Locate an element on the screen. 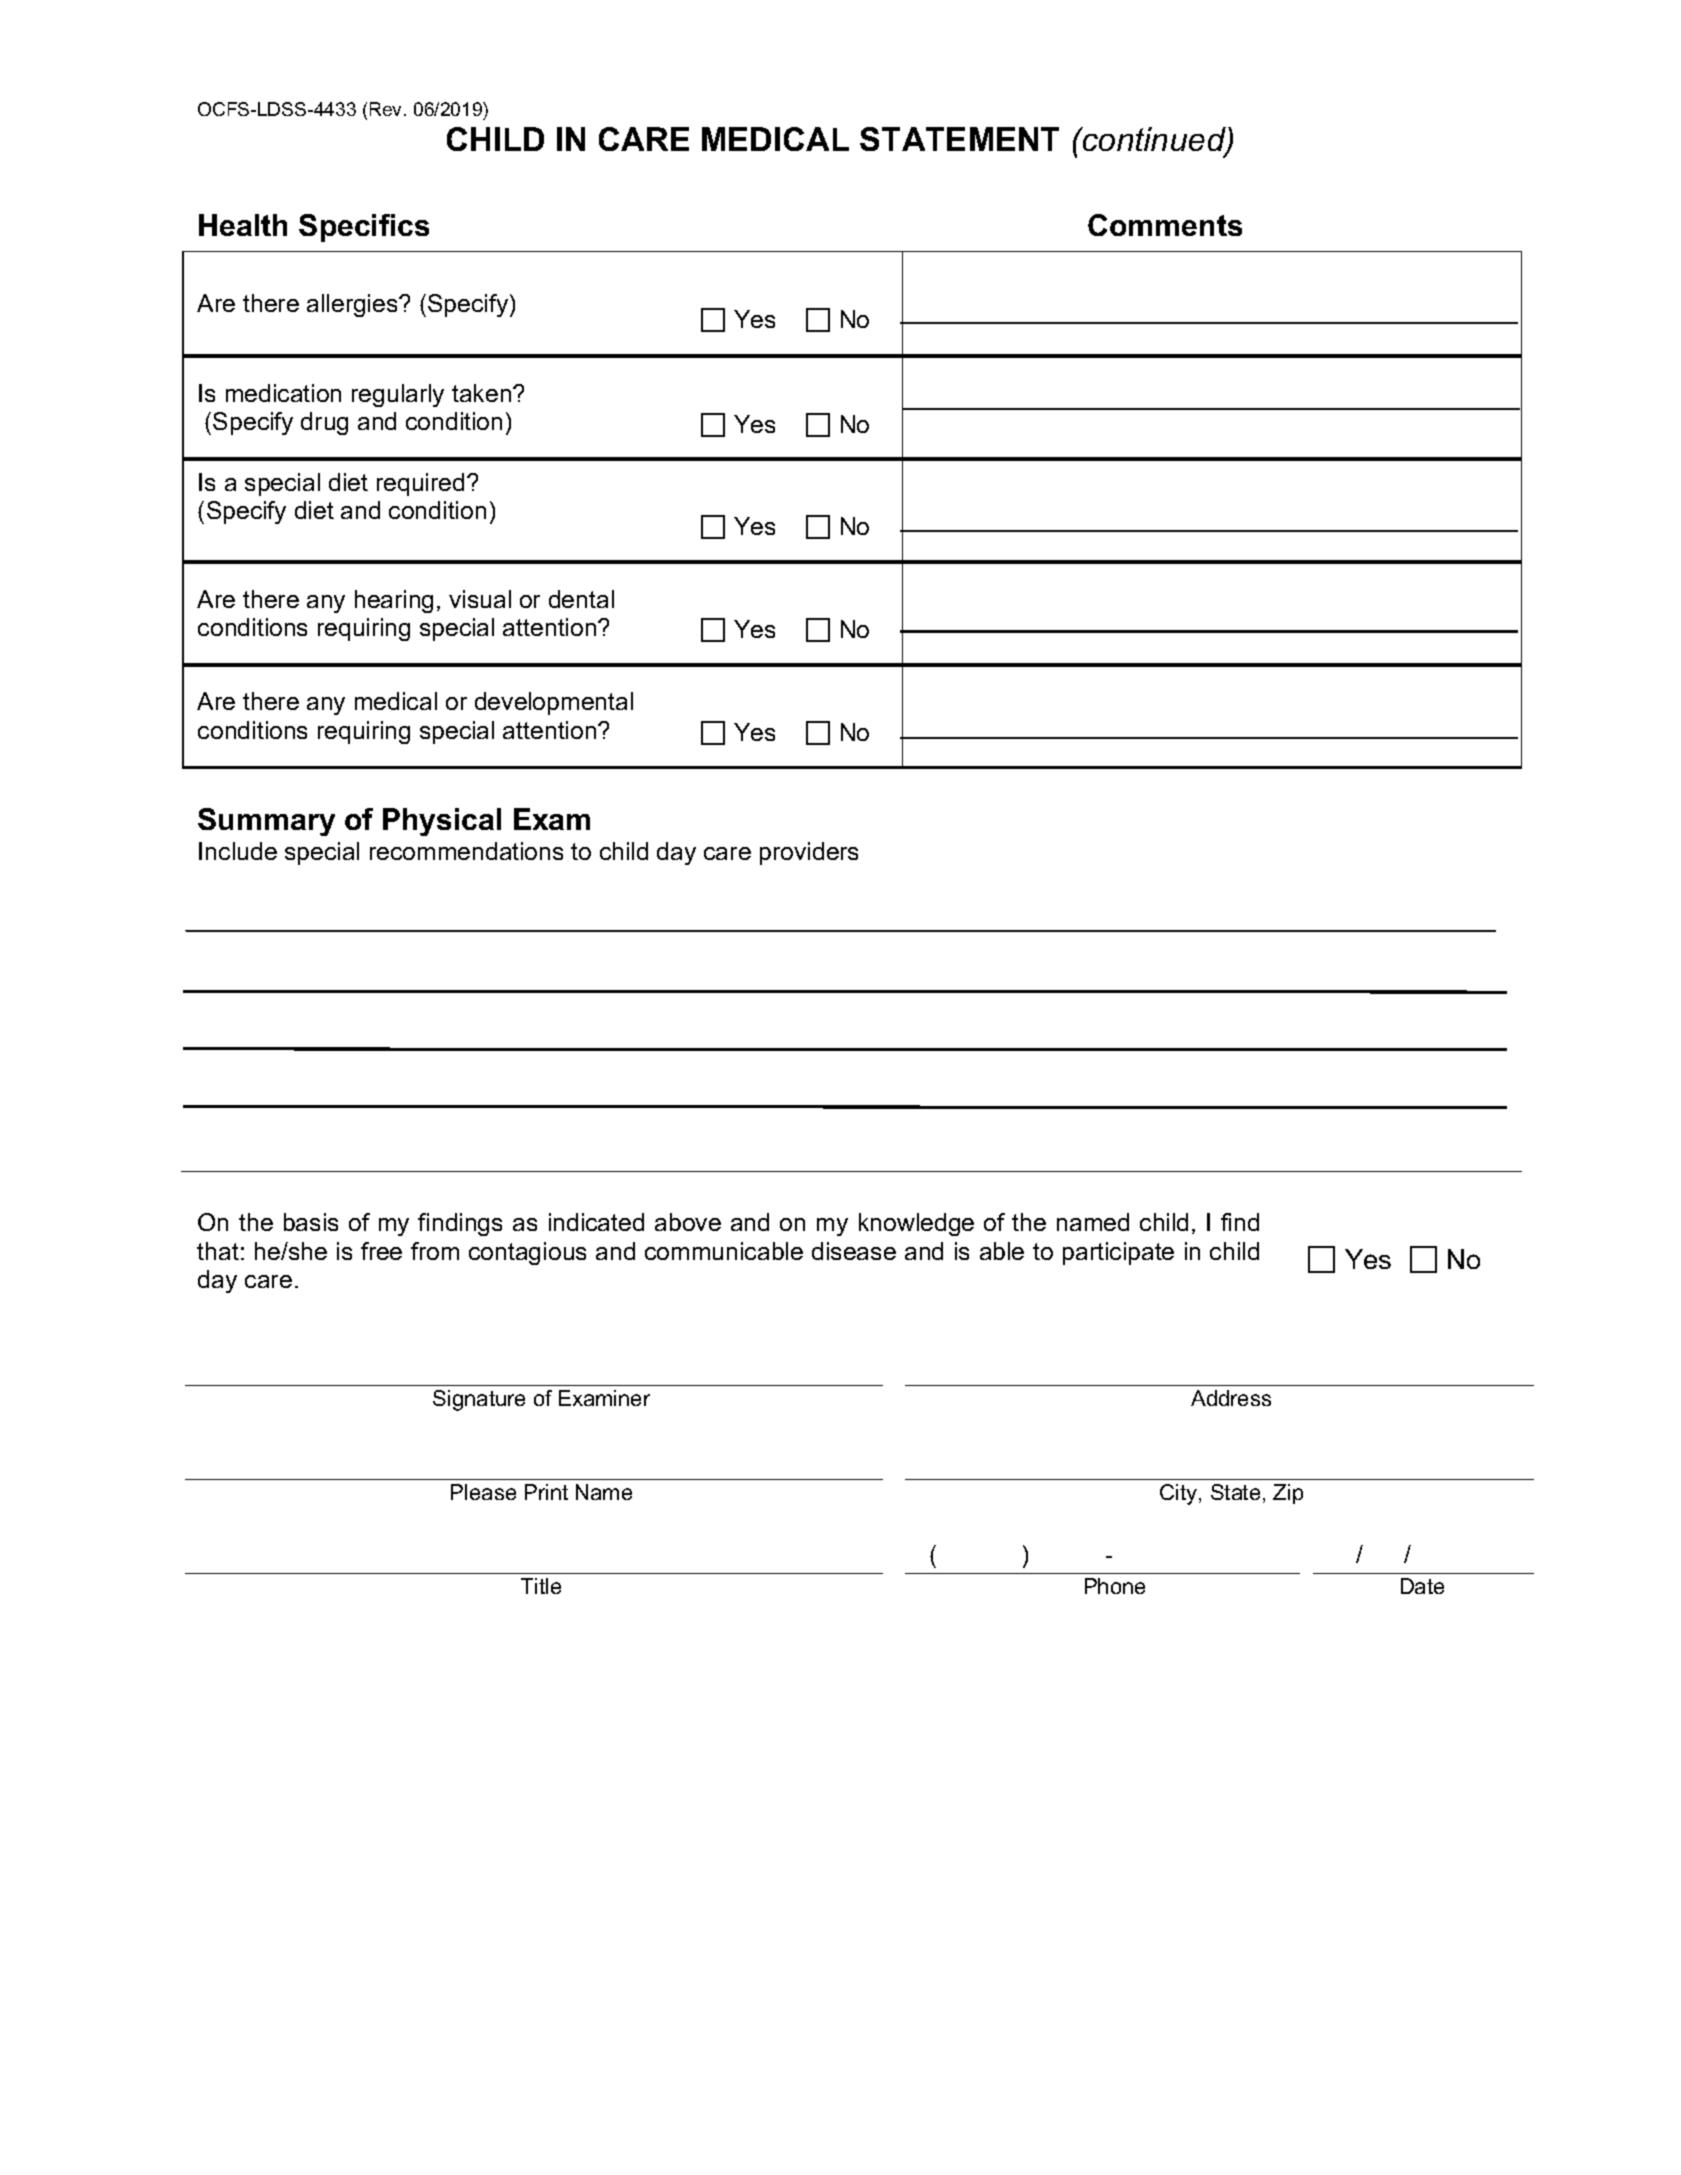 Image resolution: width=1681 pixels, height=2175 pixels. Physical is located at coordinates (442, 822).
